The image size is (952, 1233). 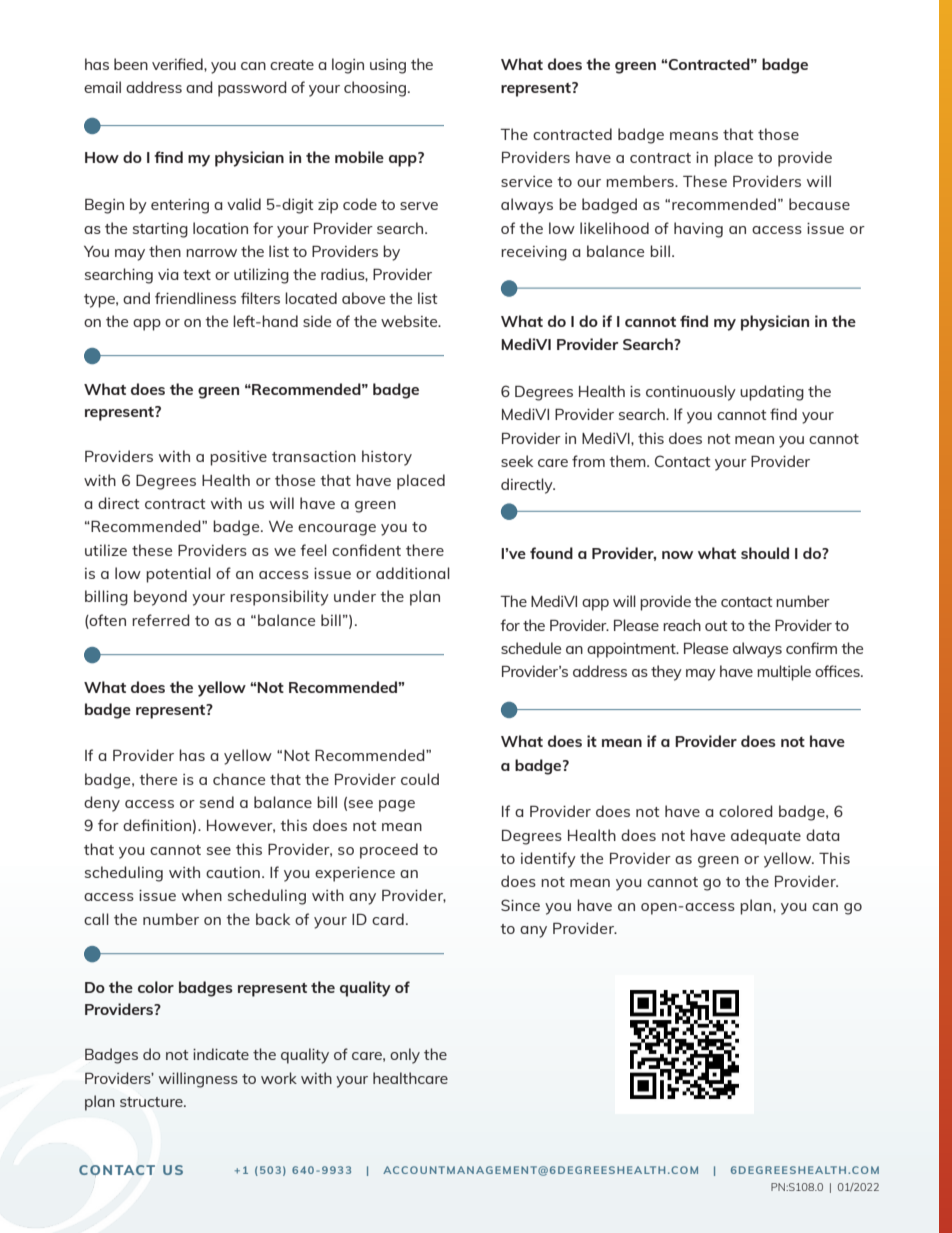 I want to click on only, so click(x=405, y=1056).
